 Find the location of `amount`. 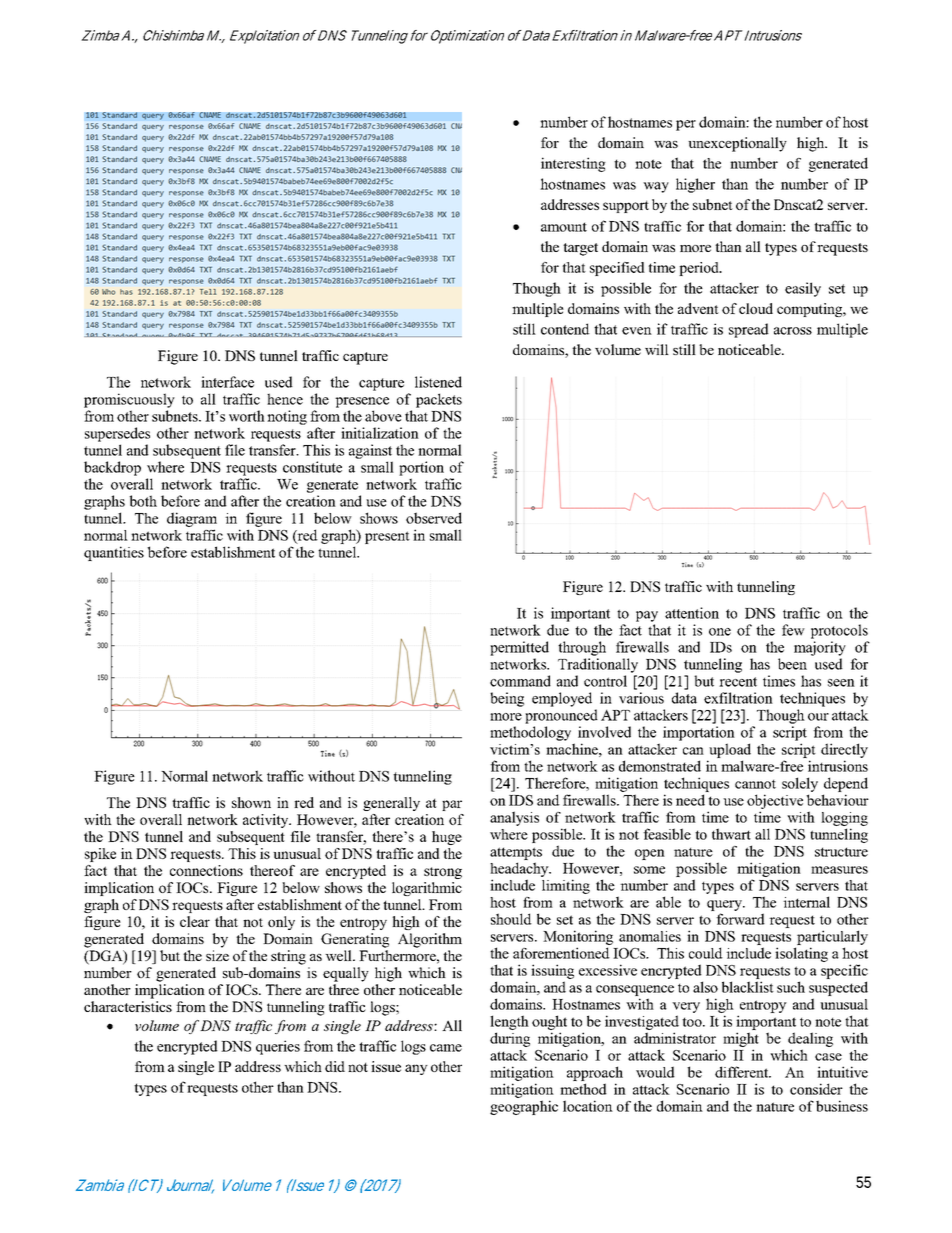

amount is located at coordinates (564, 227).
